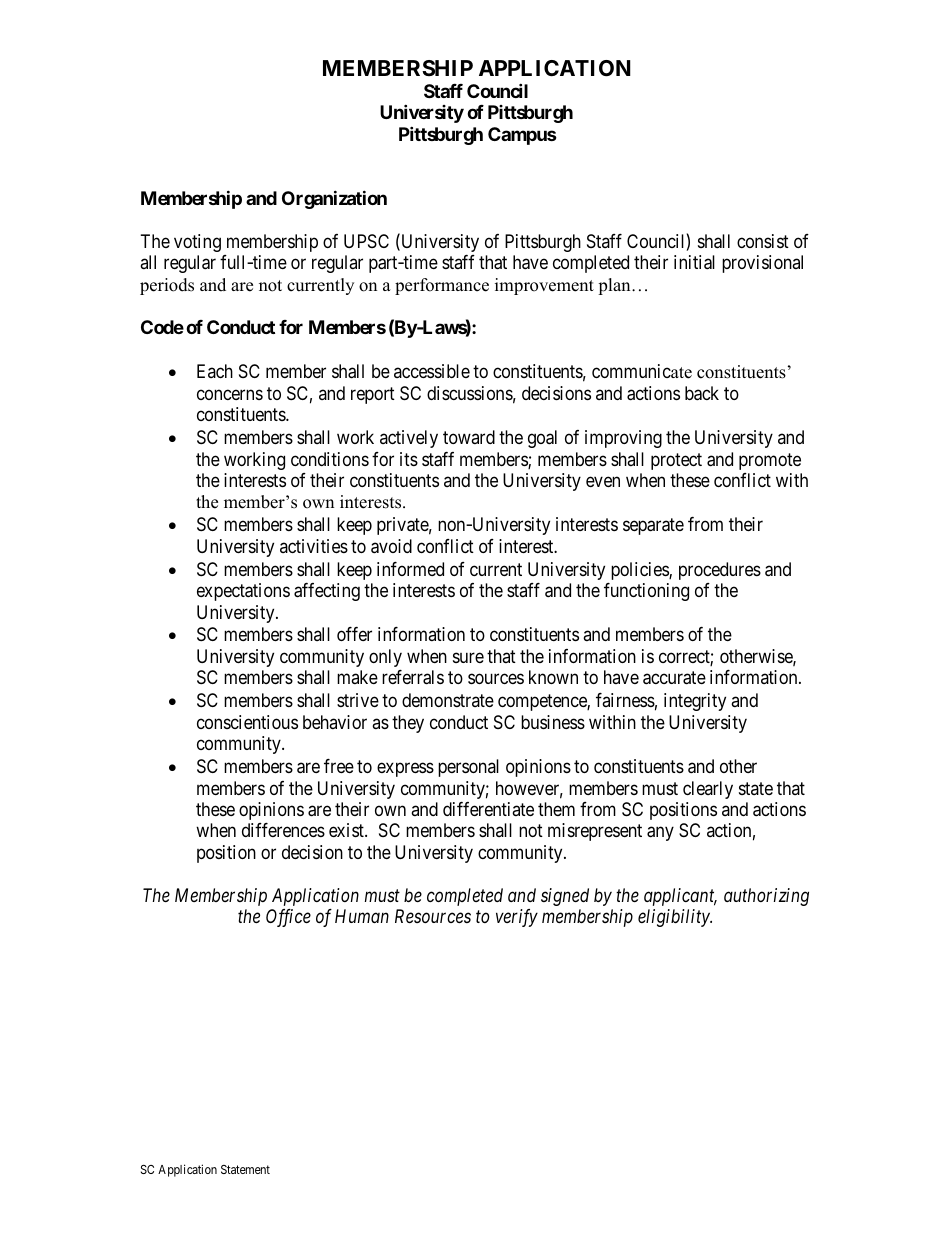 The height and width of the image is (1233, 952). Describe the element at coordinates (410, 569) in the image. I see `informed` at that location.
